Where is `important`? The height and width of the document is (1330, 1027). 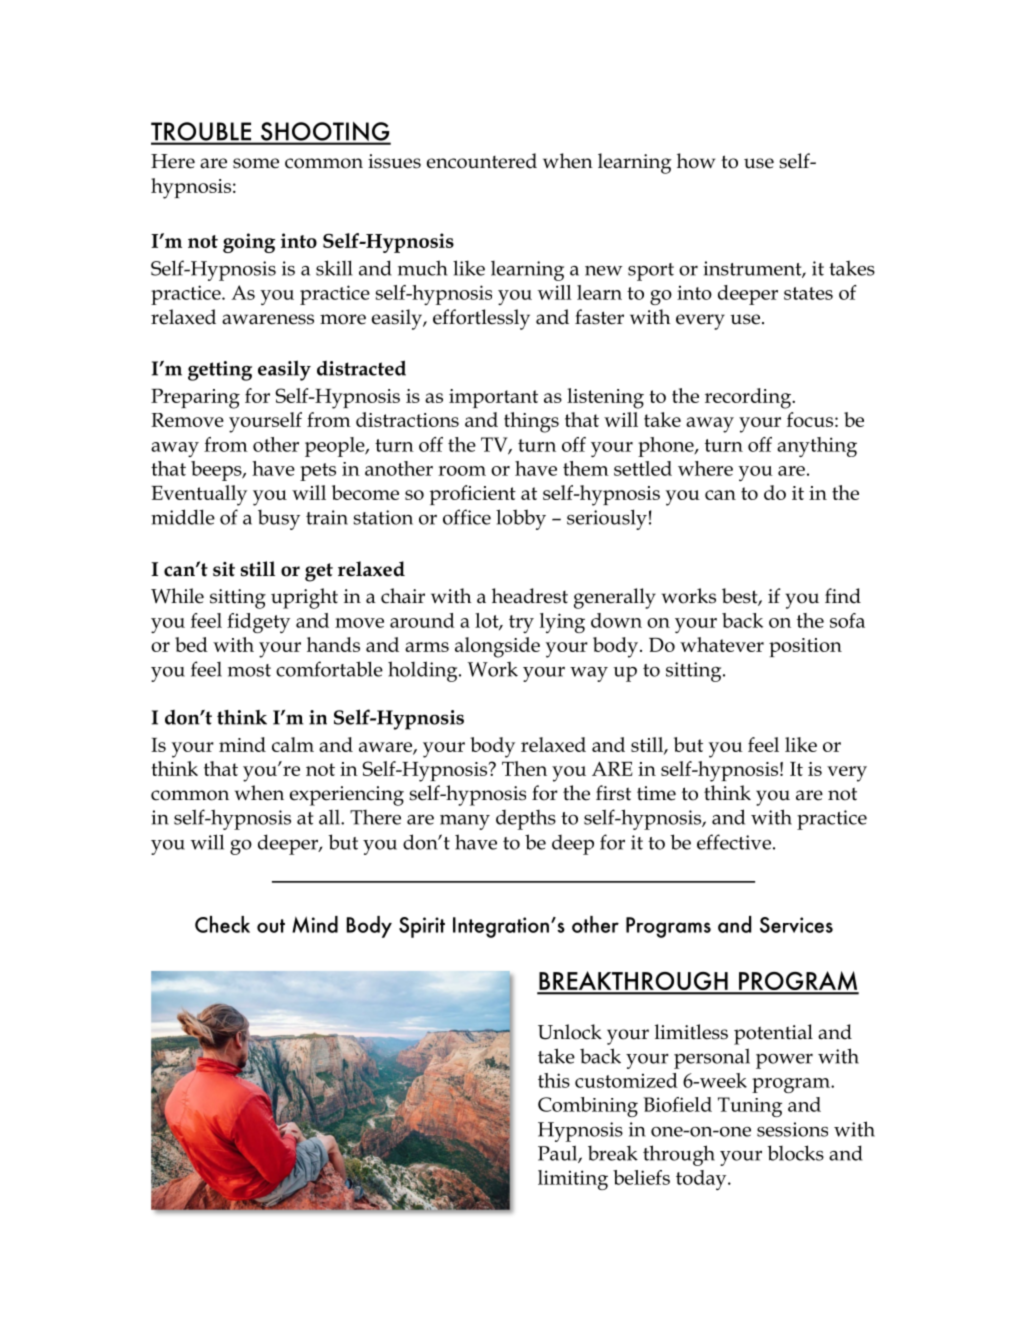 important is located at coordinates (493, 398).
